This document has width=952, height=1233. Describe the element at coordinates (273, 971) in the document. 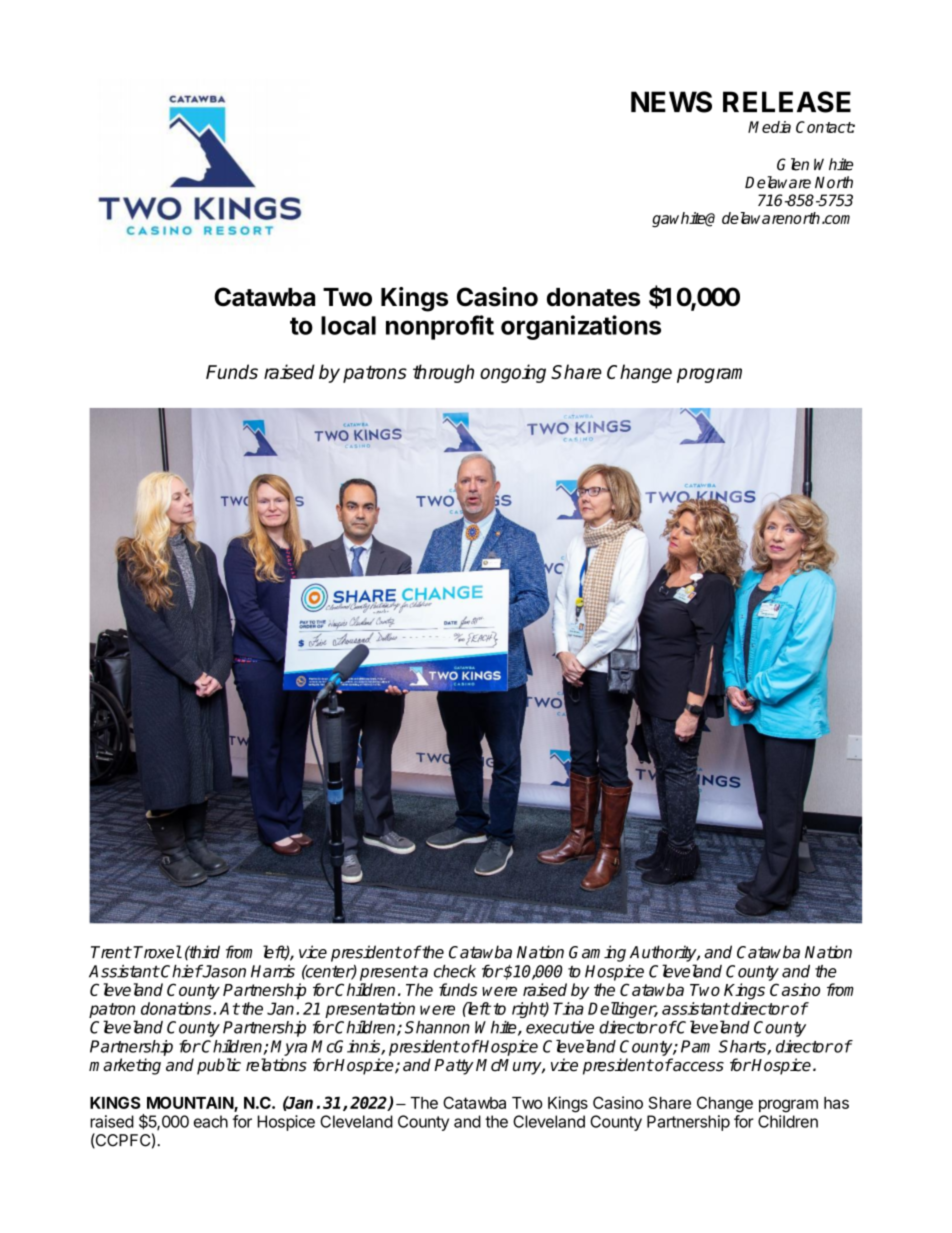

I see `Harris` at that location.
